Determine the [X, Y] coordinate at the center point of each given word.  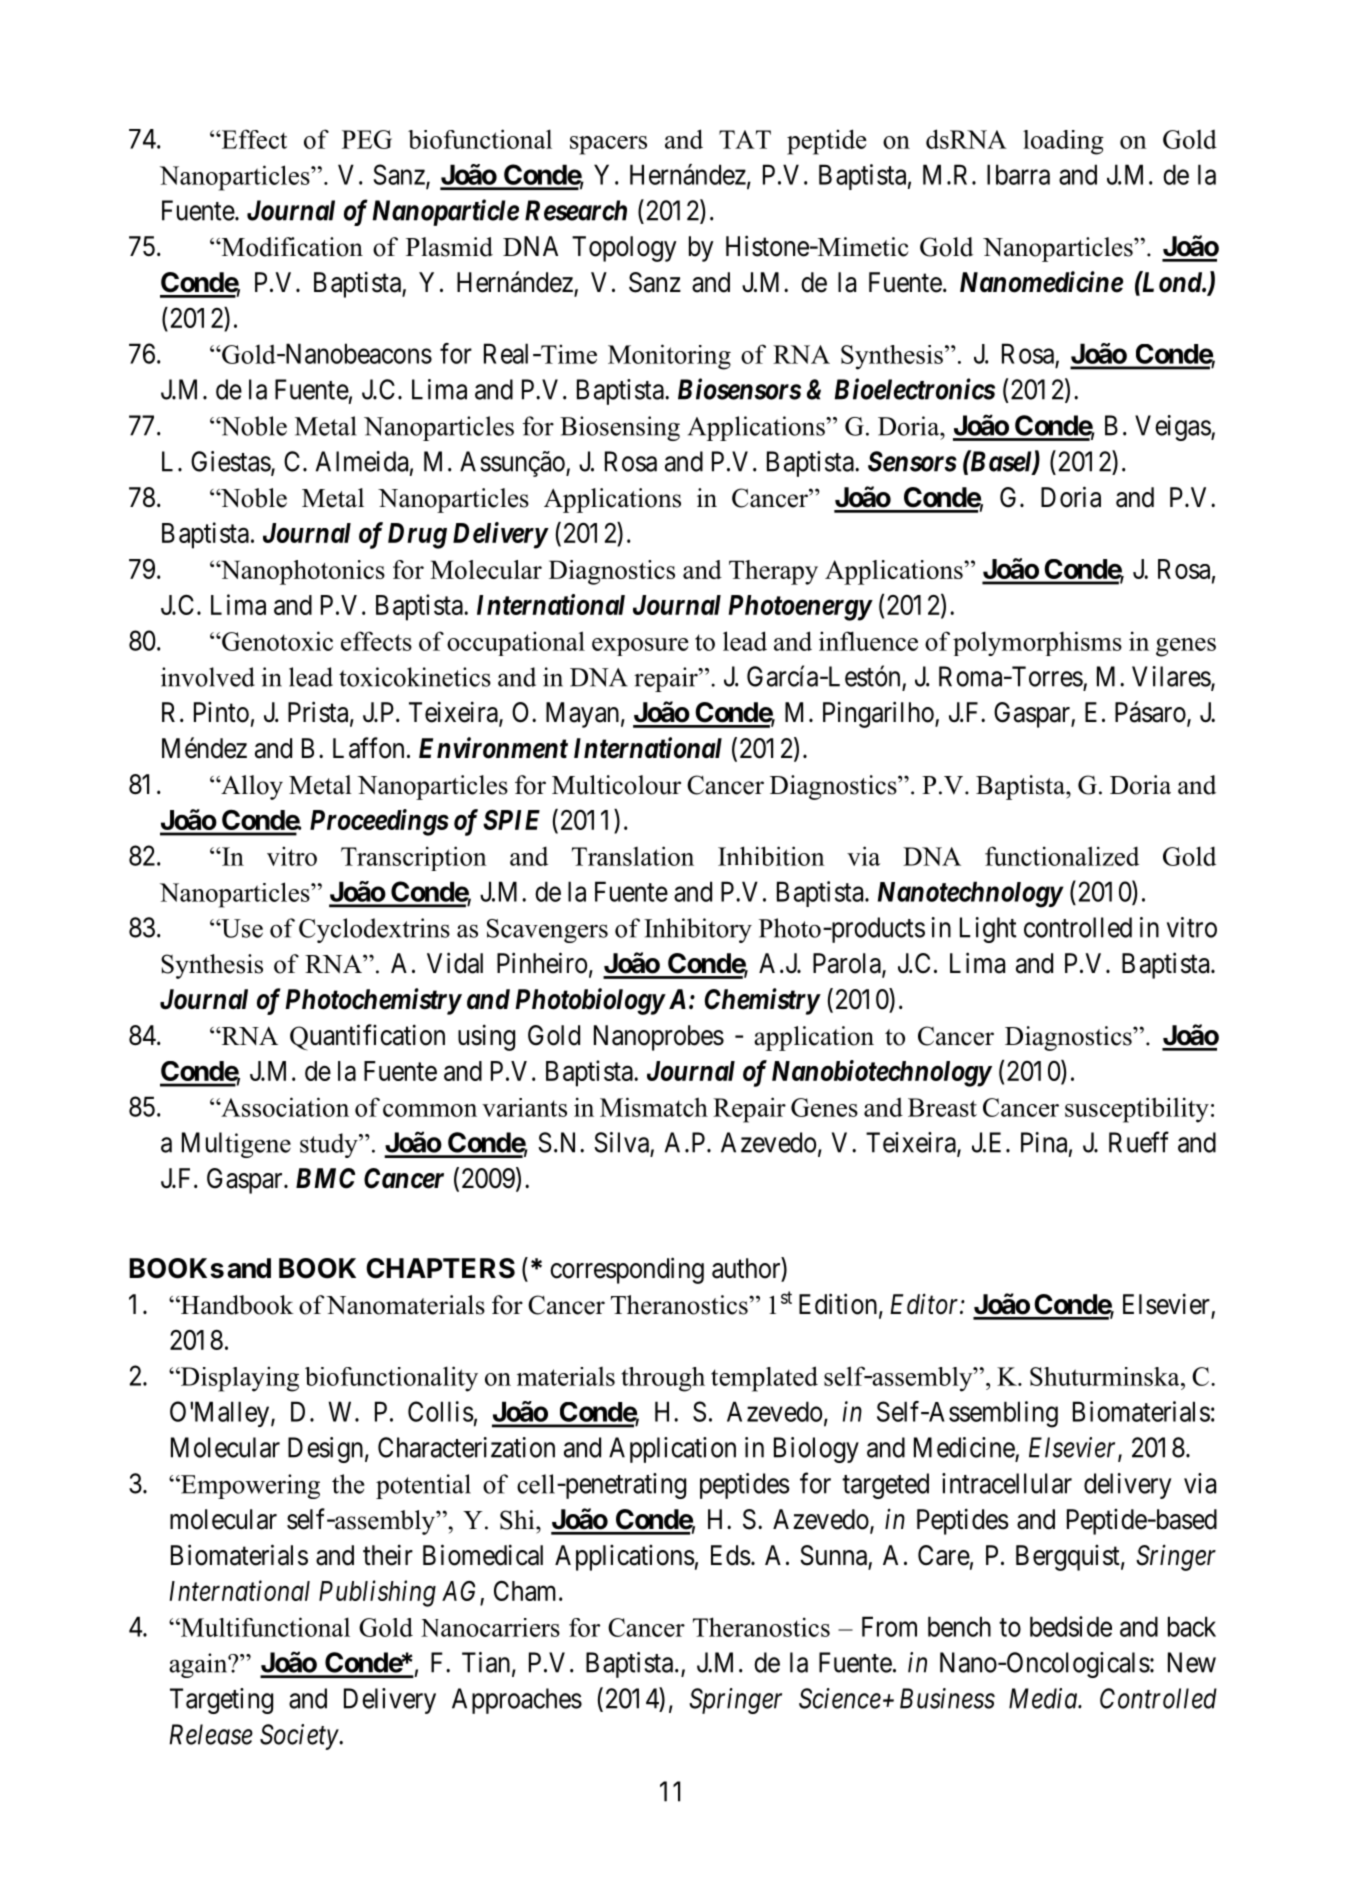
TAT [745, 139]
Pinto [221, 712]
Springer [735, 1701]
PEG [367, 139]
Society [300, 1737]
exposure [640, 647]
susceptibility [1137, 1110]
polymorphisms [1037, 643]
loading [1063, 142]
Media [1044, 1698]
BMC [325, 1178]
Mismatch [654, 1107]
